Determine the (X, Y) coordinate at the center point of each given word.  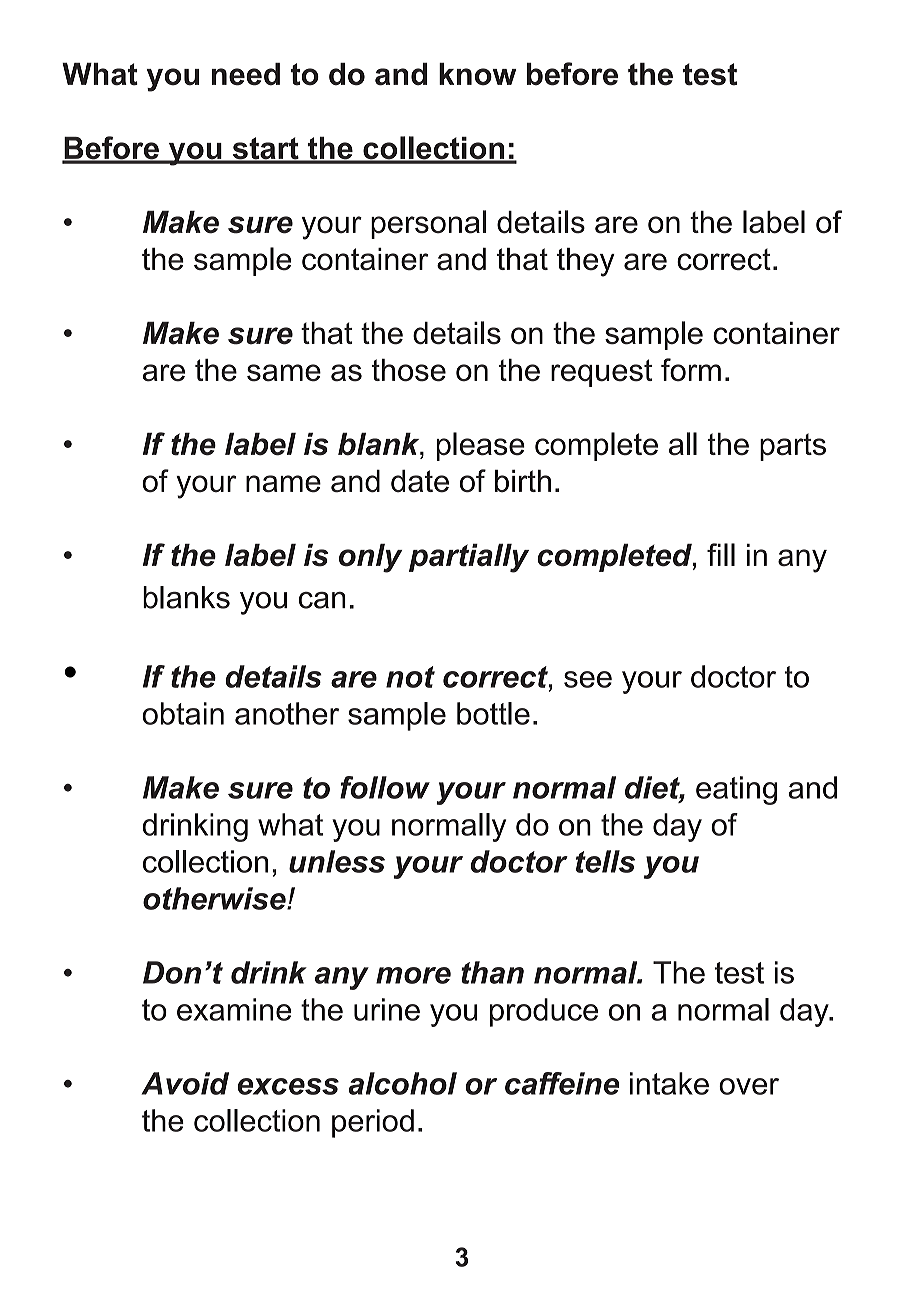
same (284, 373)
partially (469, 558)
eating (736, 790)
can (322, 600)
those (409, 370)
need (246, 74)
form (691, 370)
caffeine (562, 1083)
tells (605, 861)
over (749, 1086)
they (586, 262)
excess (288, 1086)
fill (721, 554)
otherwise (215, 898)
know (478, 74)
